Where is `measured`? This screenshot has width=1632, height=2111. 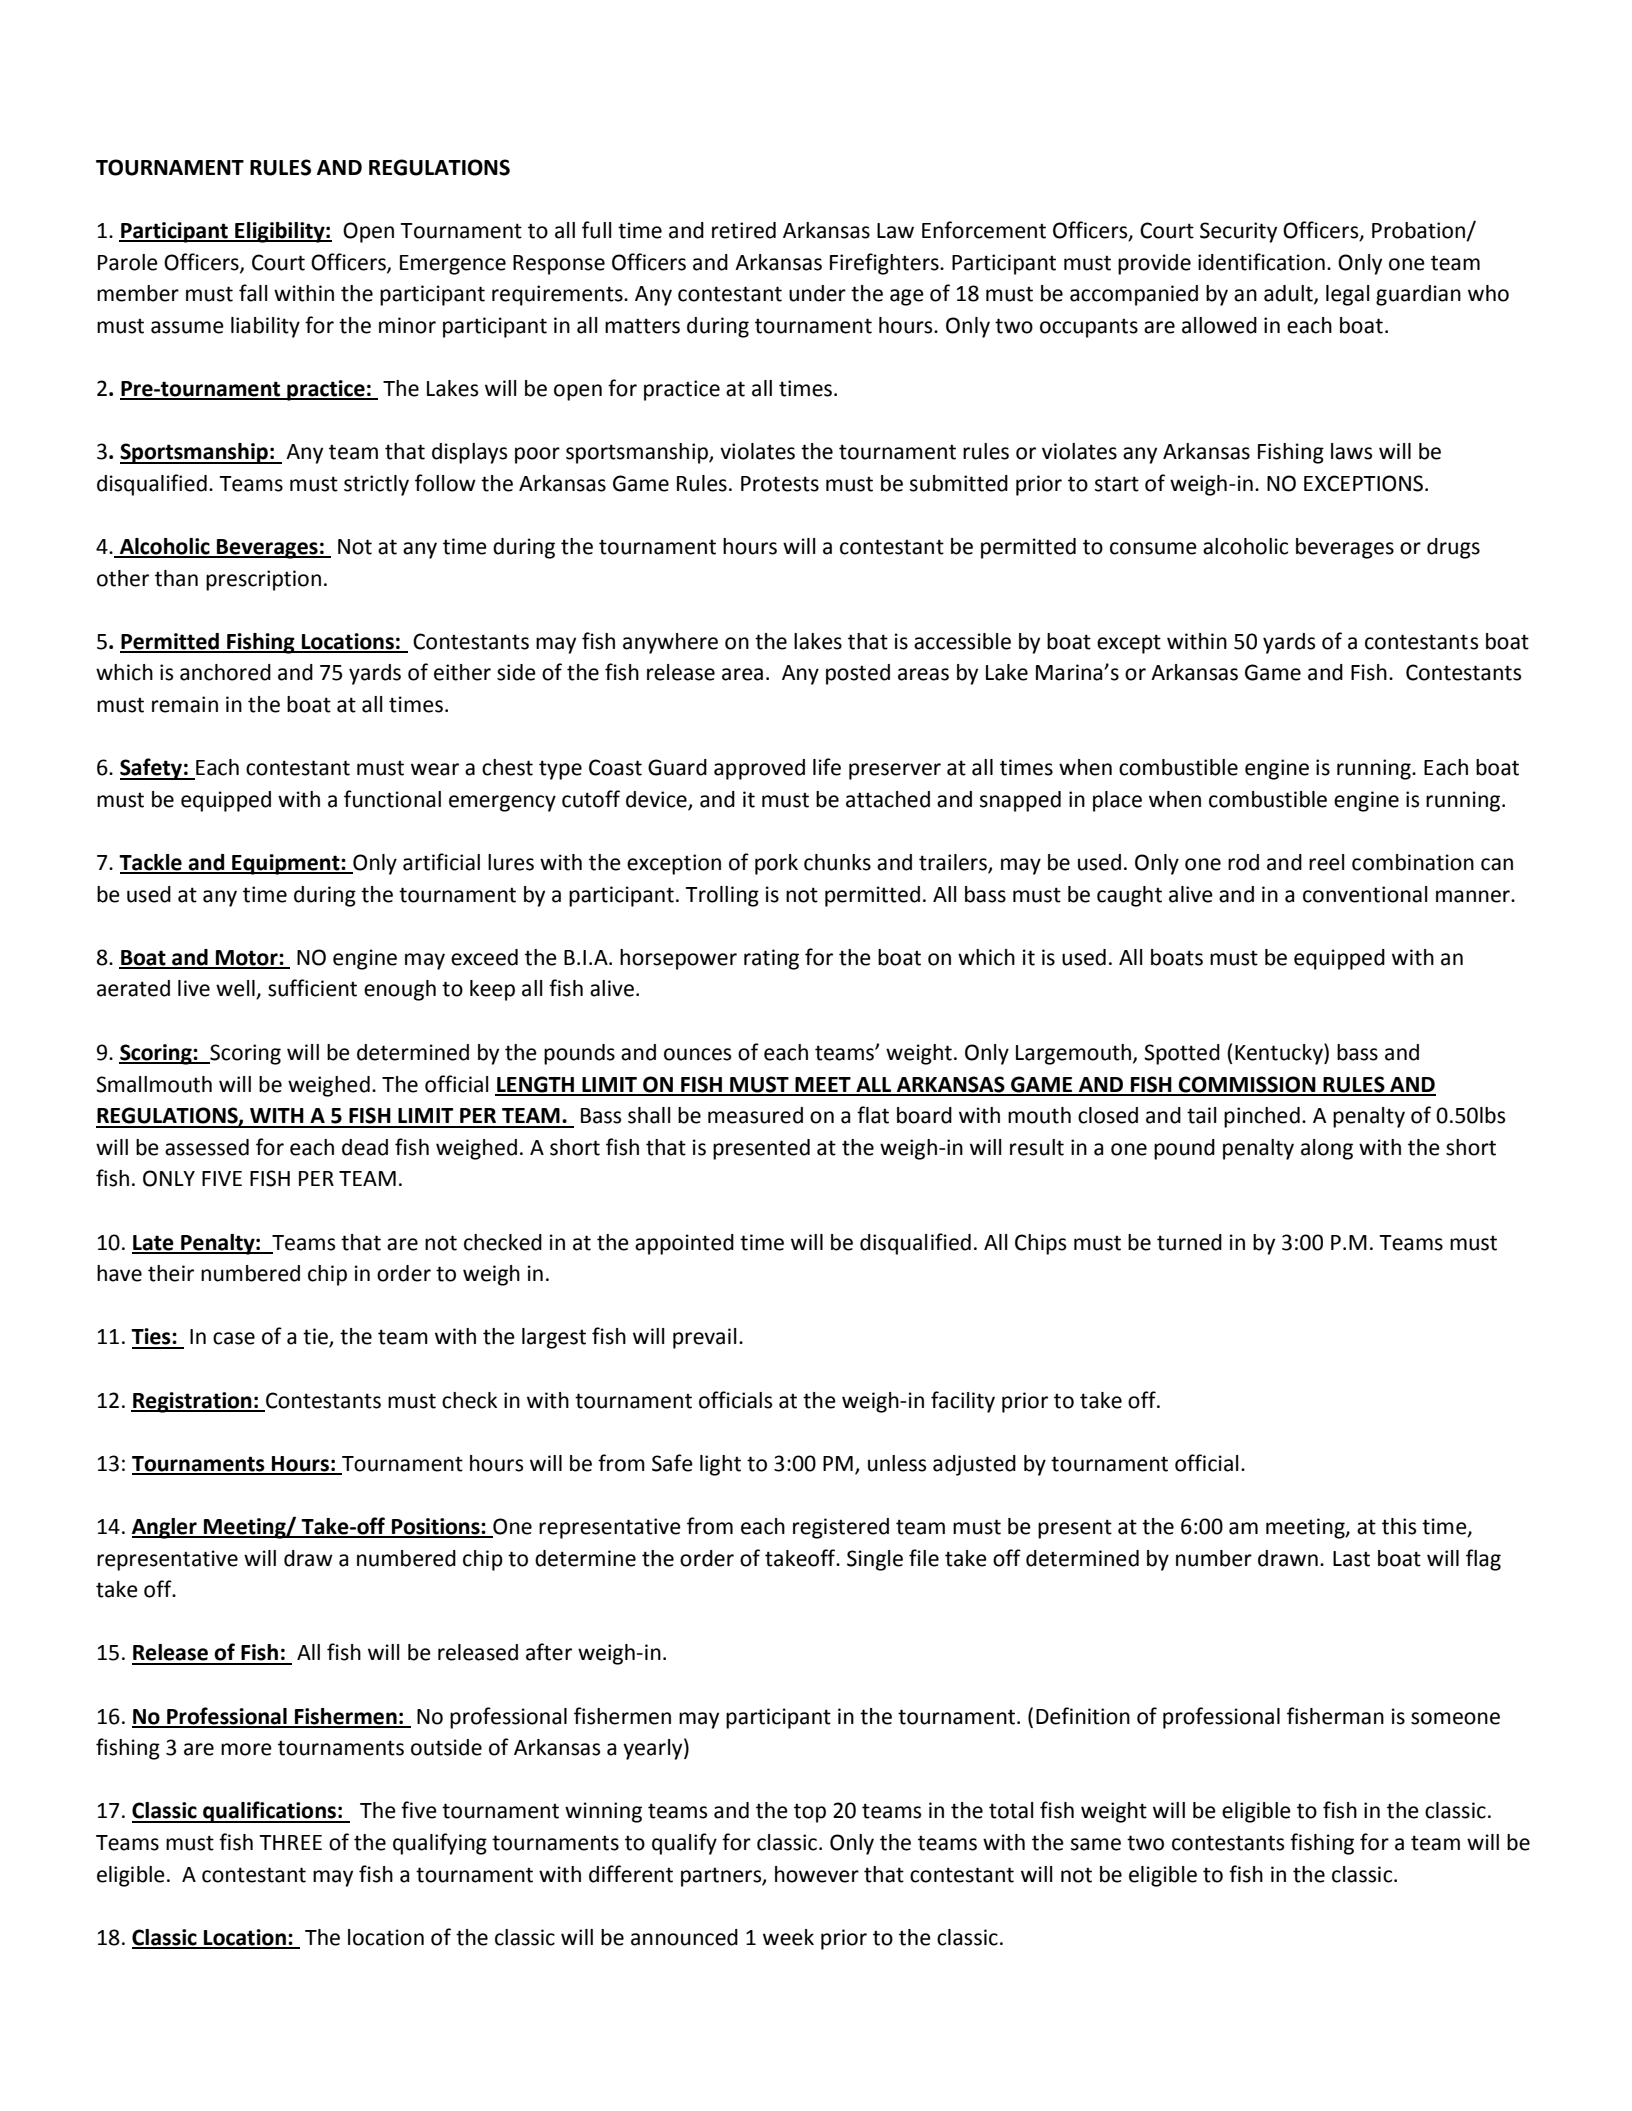 measured is located at coordinates (755, 1115).
